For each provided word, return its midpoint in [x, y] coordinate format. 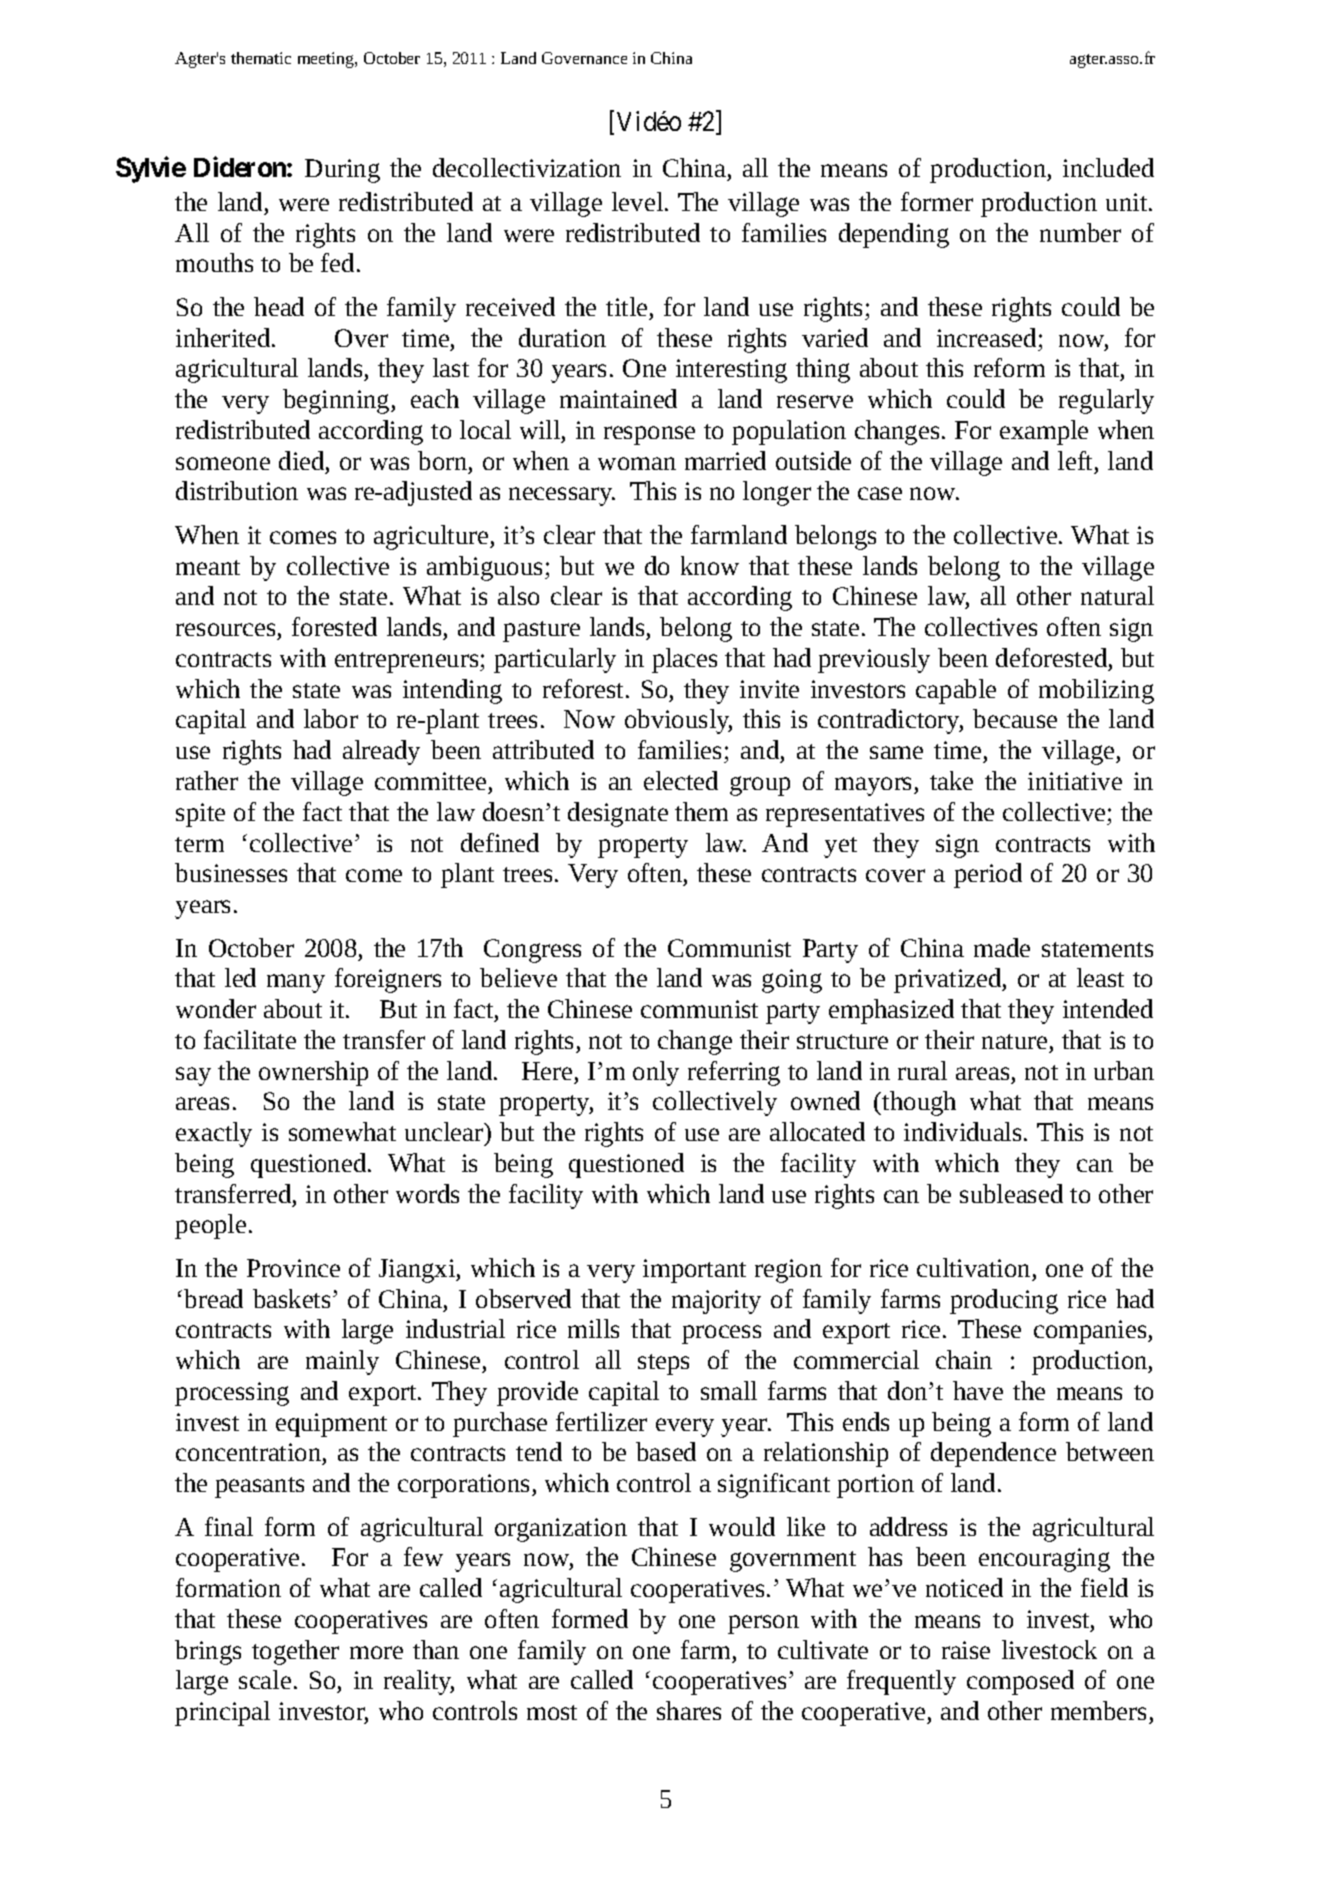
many [296, 983]
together [295, 1652]
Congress [532, 951]
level [637, 201]
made [1002, 947]
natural [1117, 595]
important [694, 1271]
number [1080, 232]
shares [689, 1710]
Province [293, 1268]
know [710, 565]
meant [208, 567]
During [342, 171]
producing [1004, 1301]
